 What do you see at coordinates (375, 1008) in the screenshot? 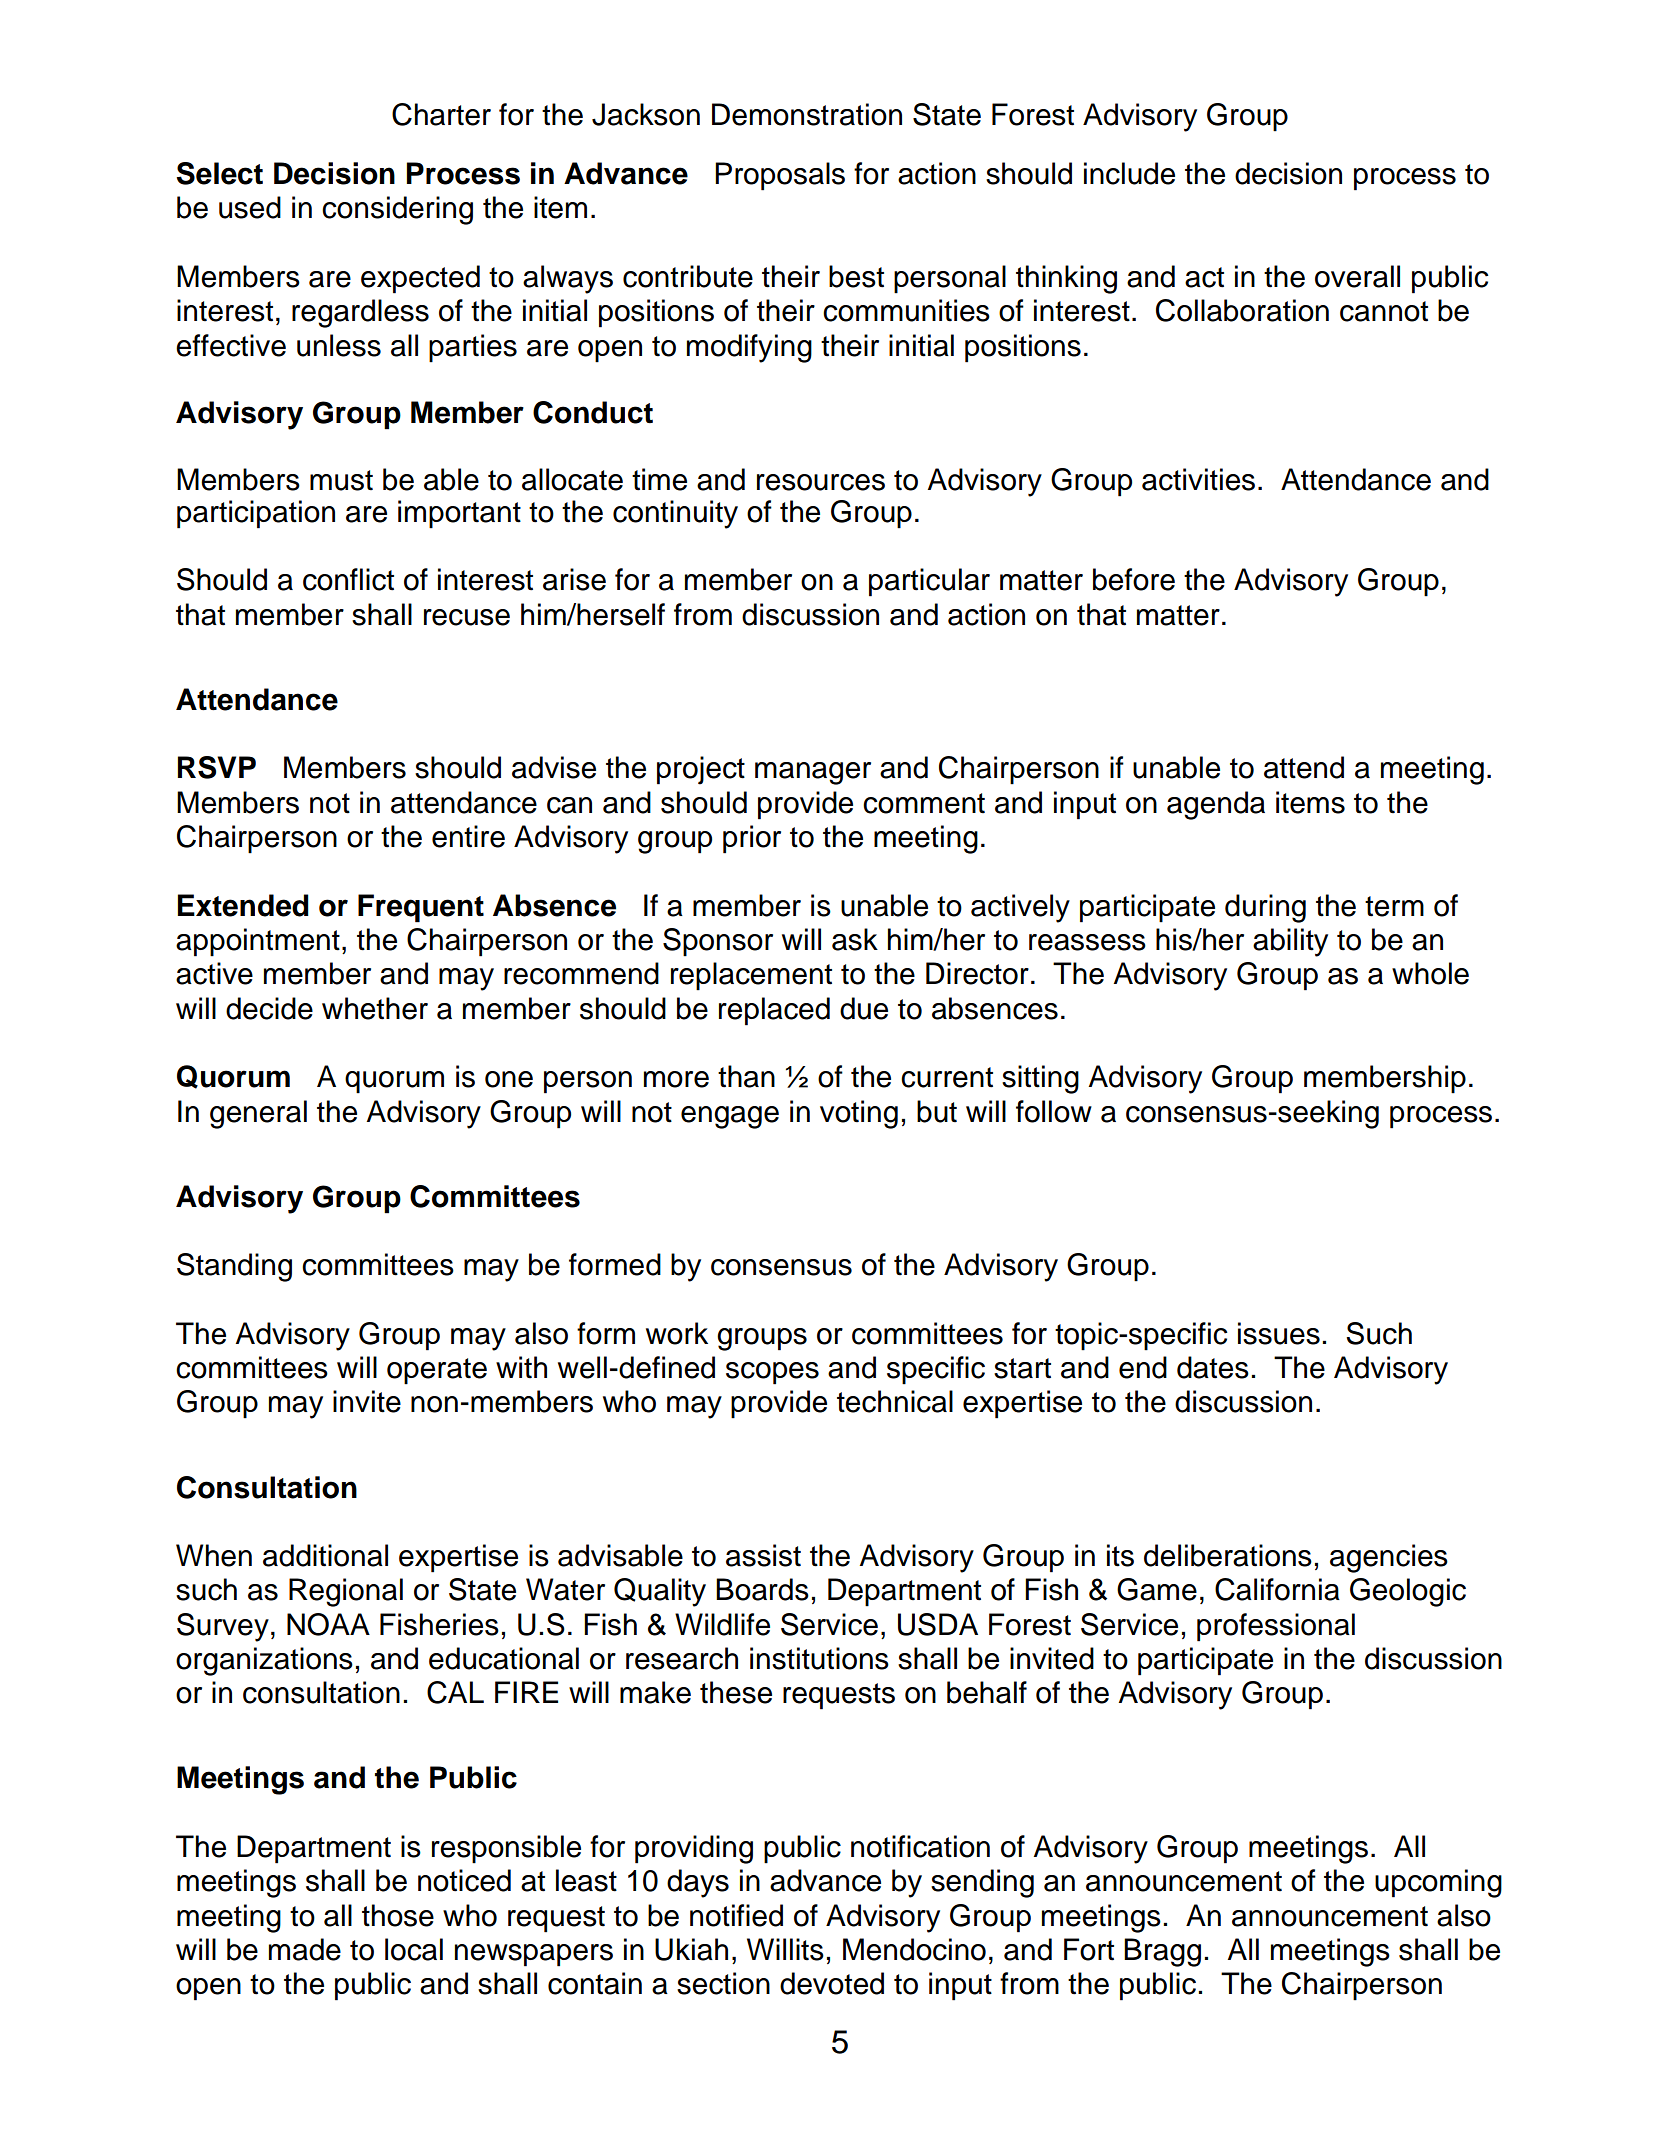
I see `whether` at bounding box center [375, 1008].
